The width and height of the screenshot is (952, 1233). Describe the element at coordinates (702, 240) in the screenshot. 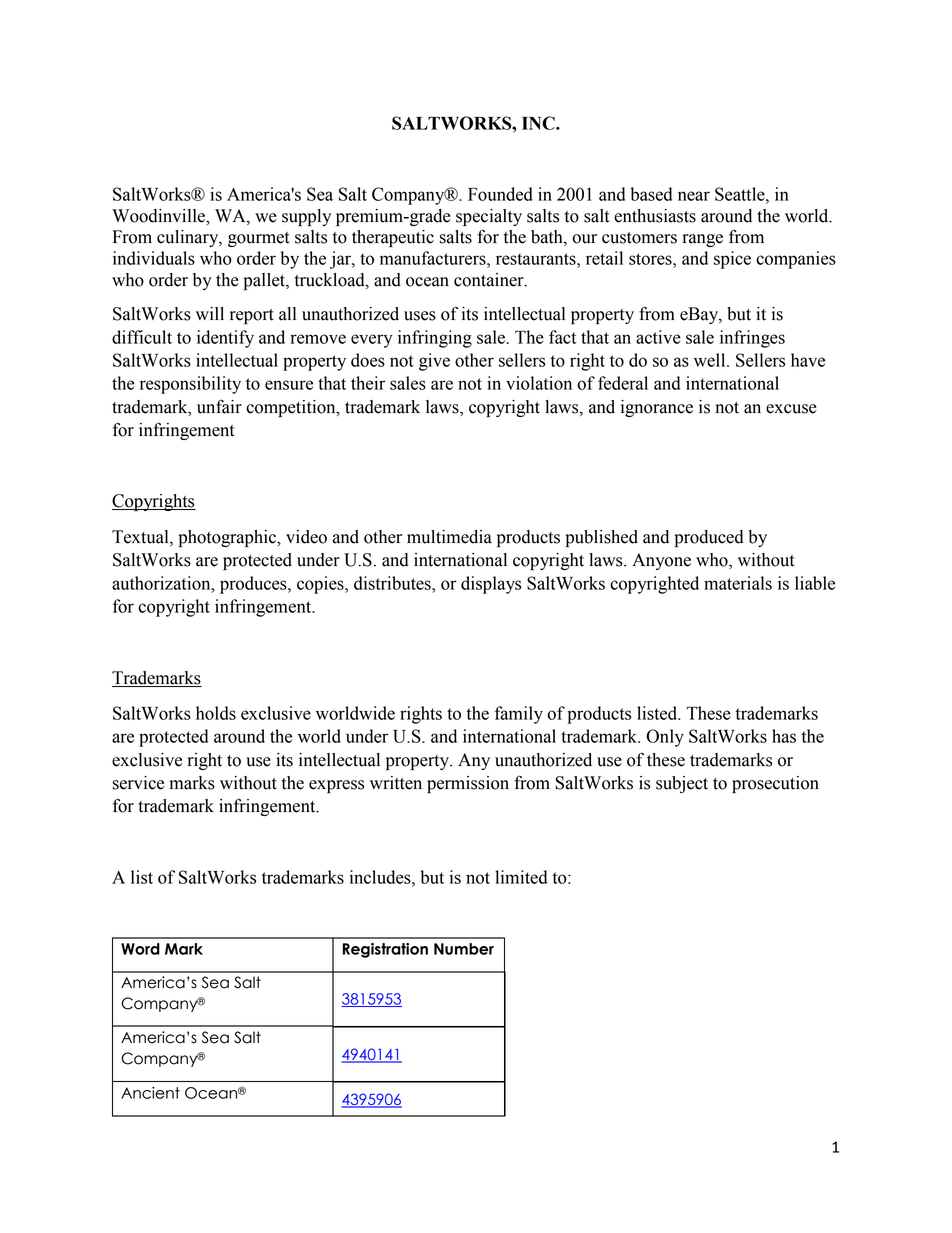

I see `range` at that location.
